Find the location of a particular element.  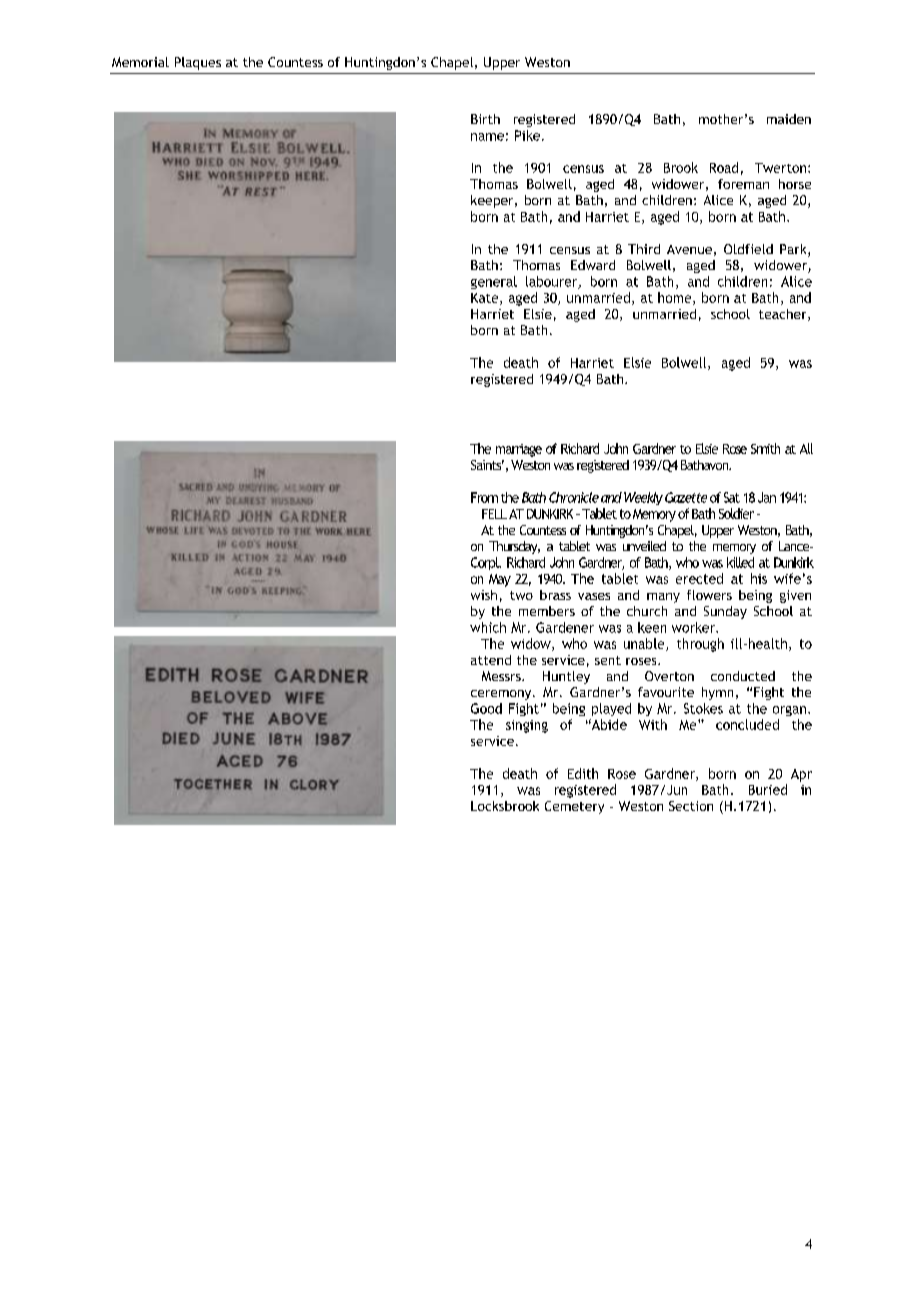

Plaques is located at coordinates (198, 63).
